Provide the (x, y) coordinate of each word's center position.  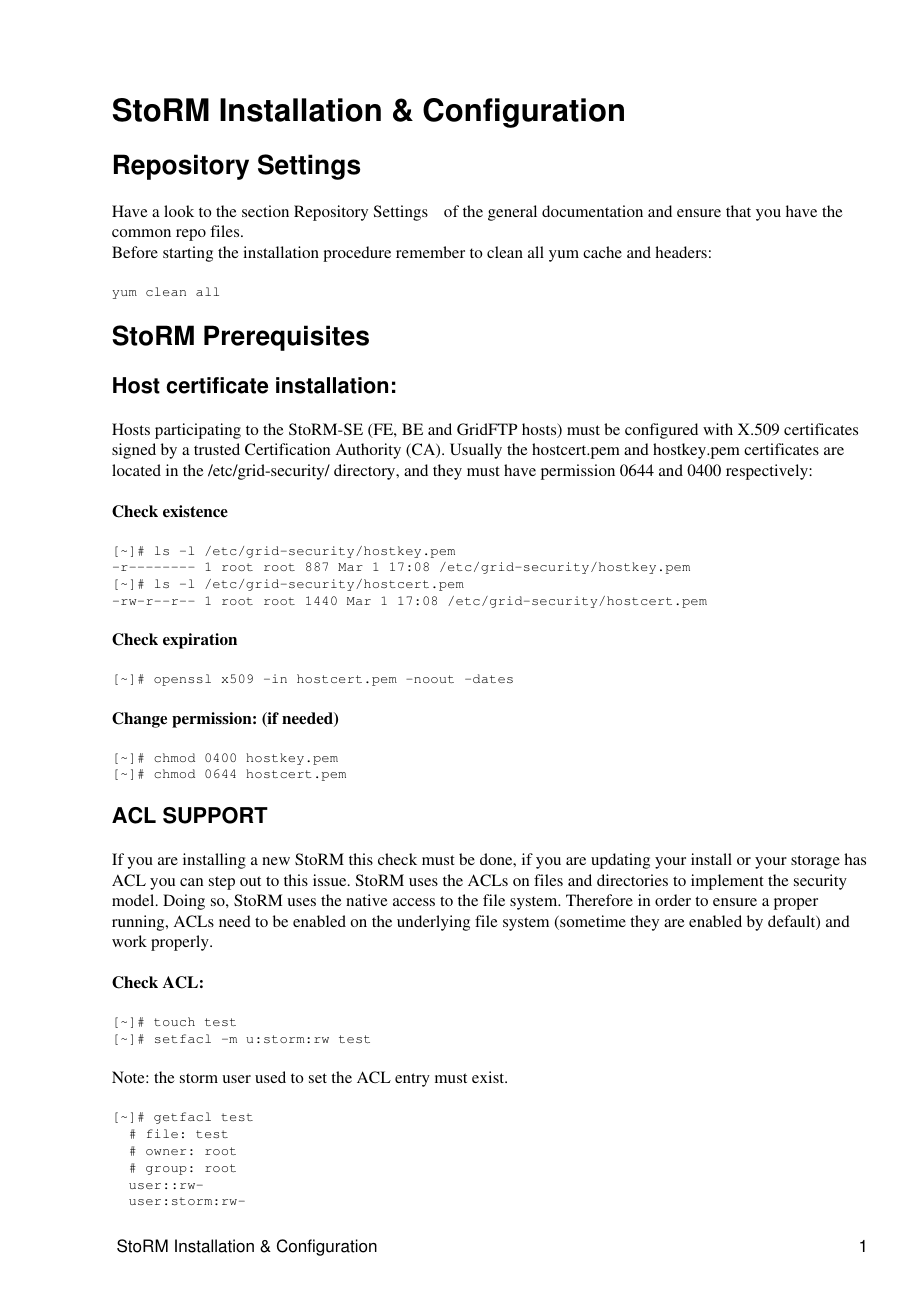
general (512, 213)
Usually (476, 451)
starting (188, 254)
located (136, 470)
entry (412, 1080)
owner (166, 1152)
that (738, 211)
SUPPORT (215, 815)
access (414, 902)
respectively (768, 472)
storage (815, 862)
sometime (592, 922)
